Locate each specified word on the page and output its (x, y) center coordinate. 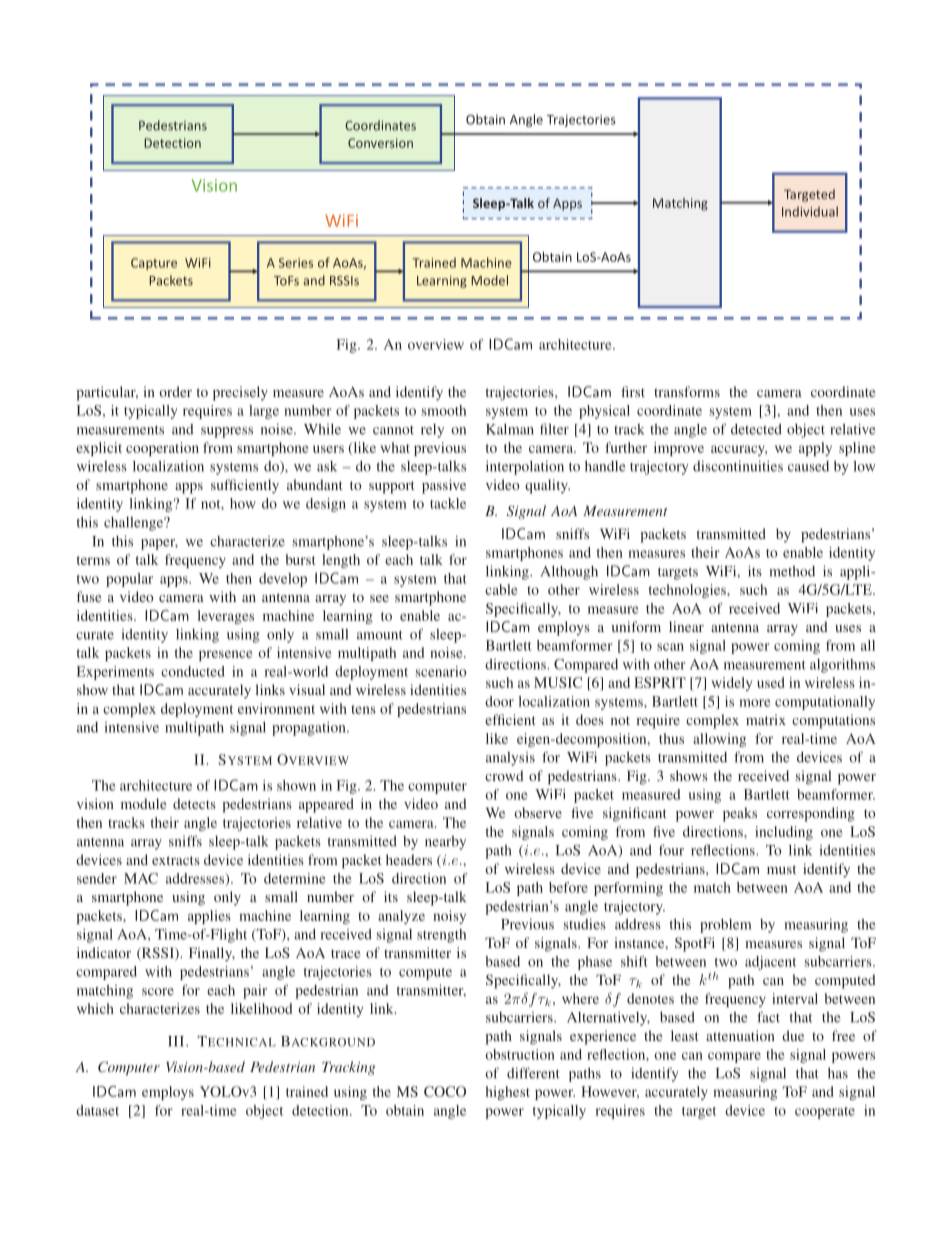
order (175, 391)
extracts (176, 860)
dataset (97, 1110)
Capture (154, 264)
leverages (225, 617)
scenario (441, 671)
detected (756, 429)
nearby (445, 843)
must (781, 869)
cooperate (825, 1113)
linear (686, 626)
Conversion (380, 143)
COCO (445, 1091)
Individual (810, 211)
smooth (444, 410)
